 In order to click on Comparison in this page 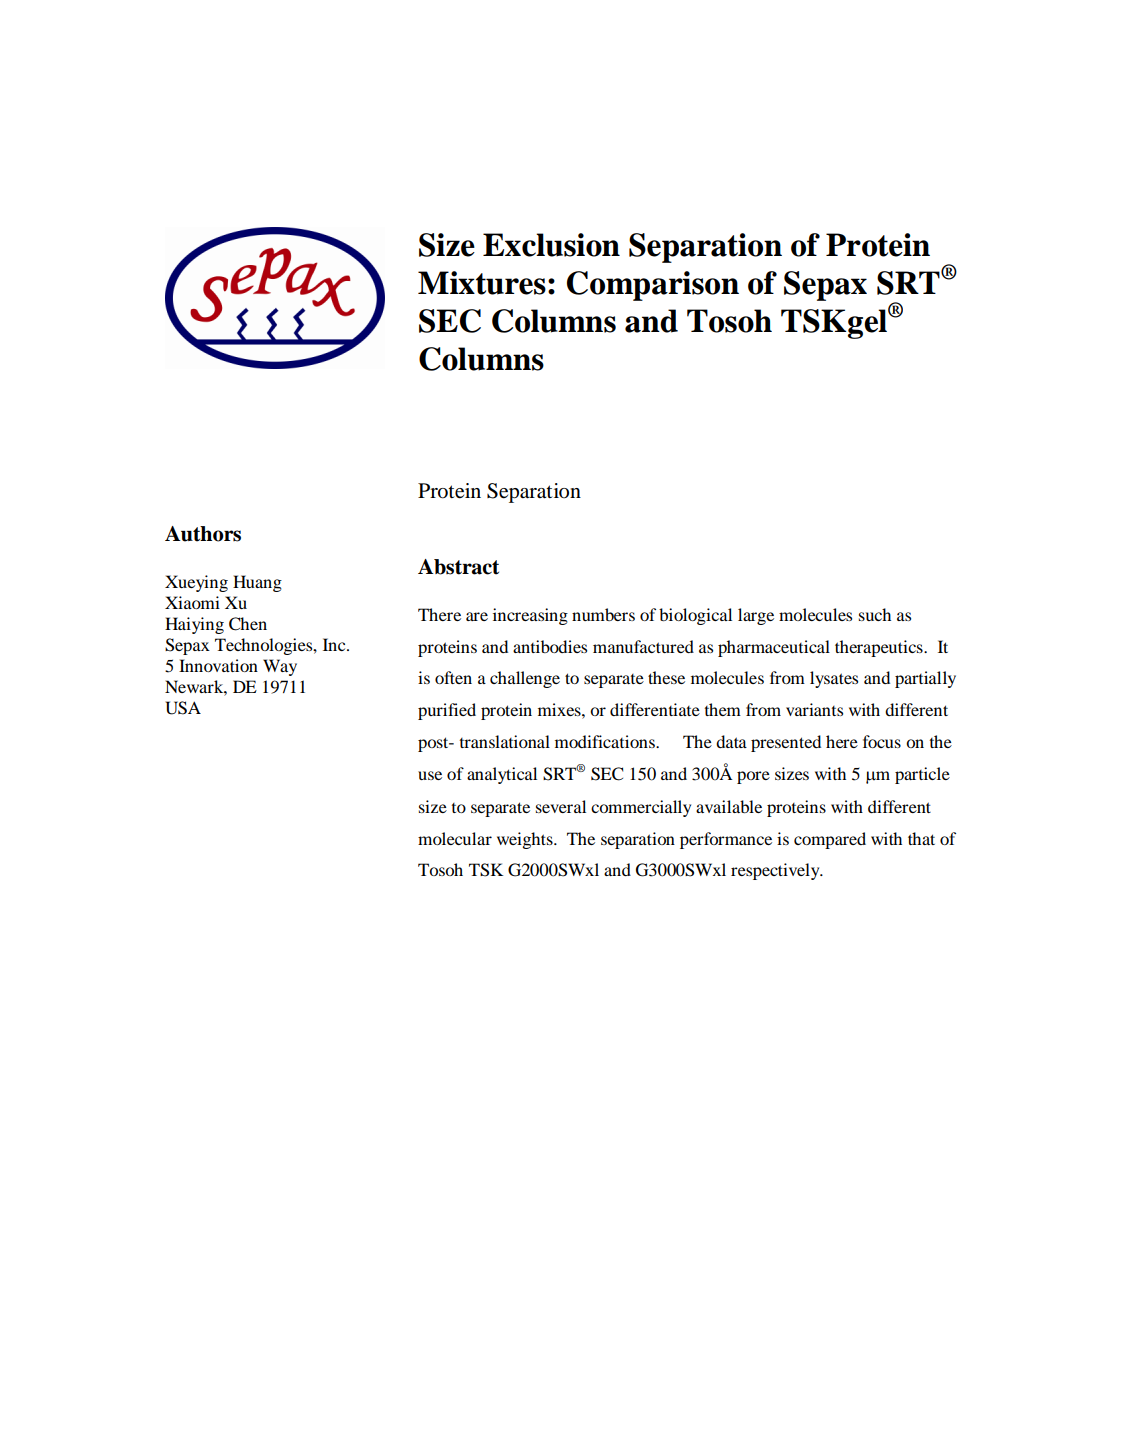, I will do `click(653, 286)`.
